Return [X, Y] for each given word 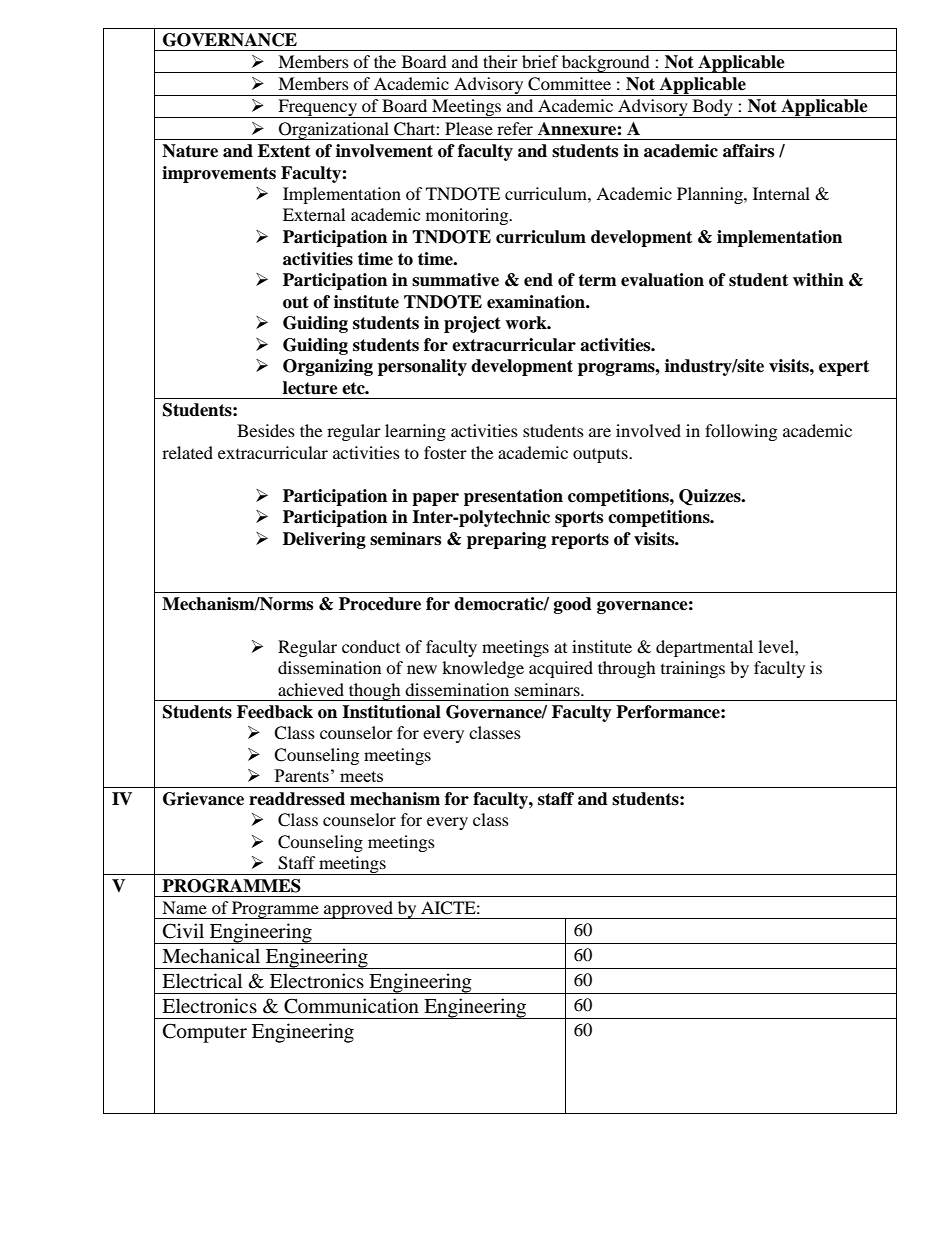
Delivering [324, 540]
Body [712, 108]
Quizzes [711, 497]
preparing [506, 540]
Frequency [317, 108]
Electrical [202, 980]
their [500, 61]
